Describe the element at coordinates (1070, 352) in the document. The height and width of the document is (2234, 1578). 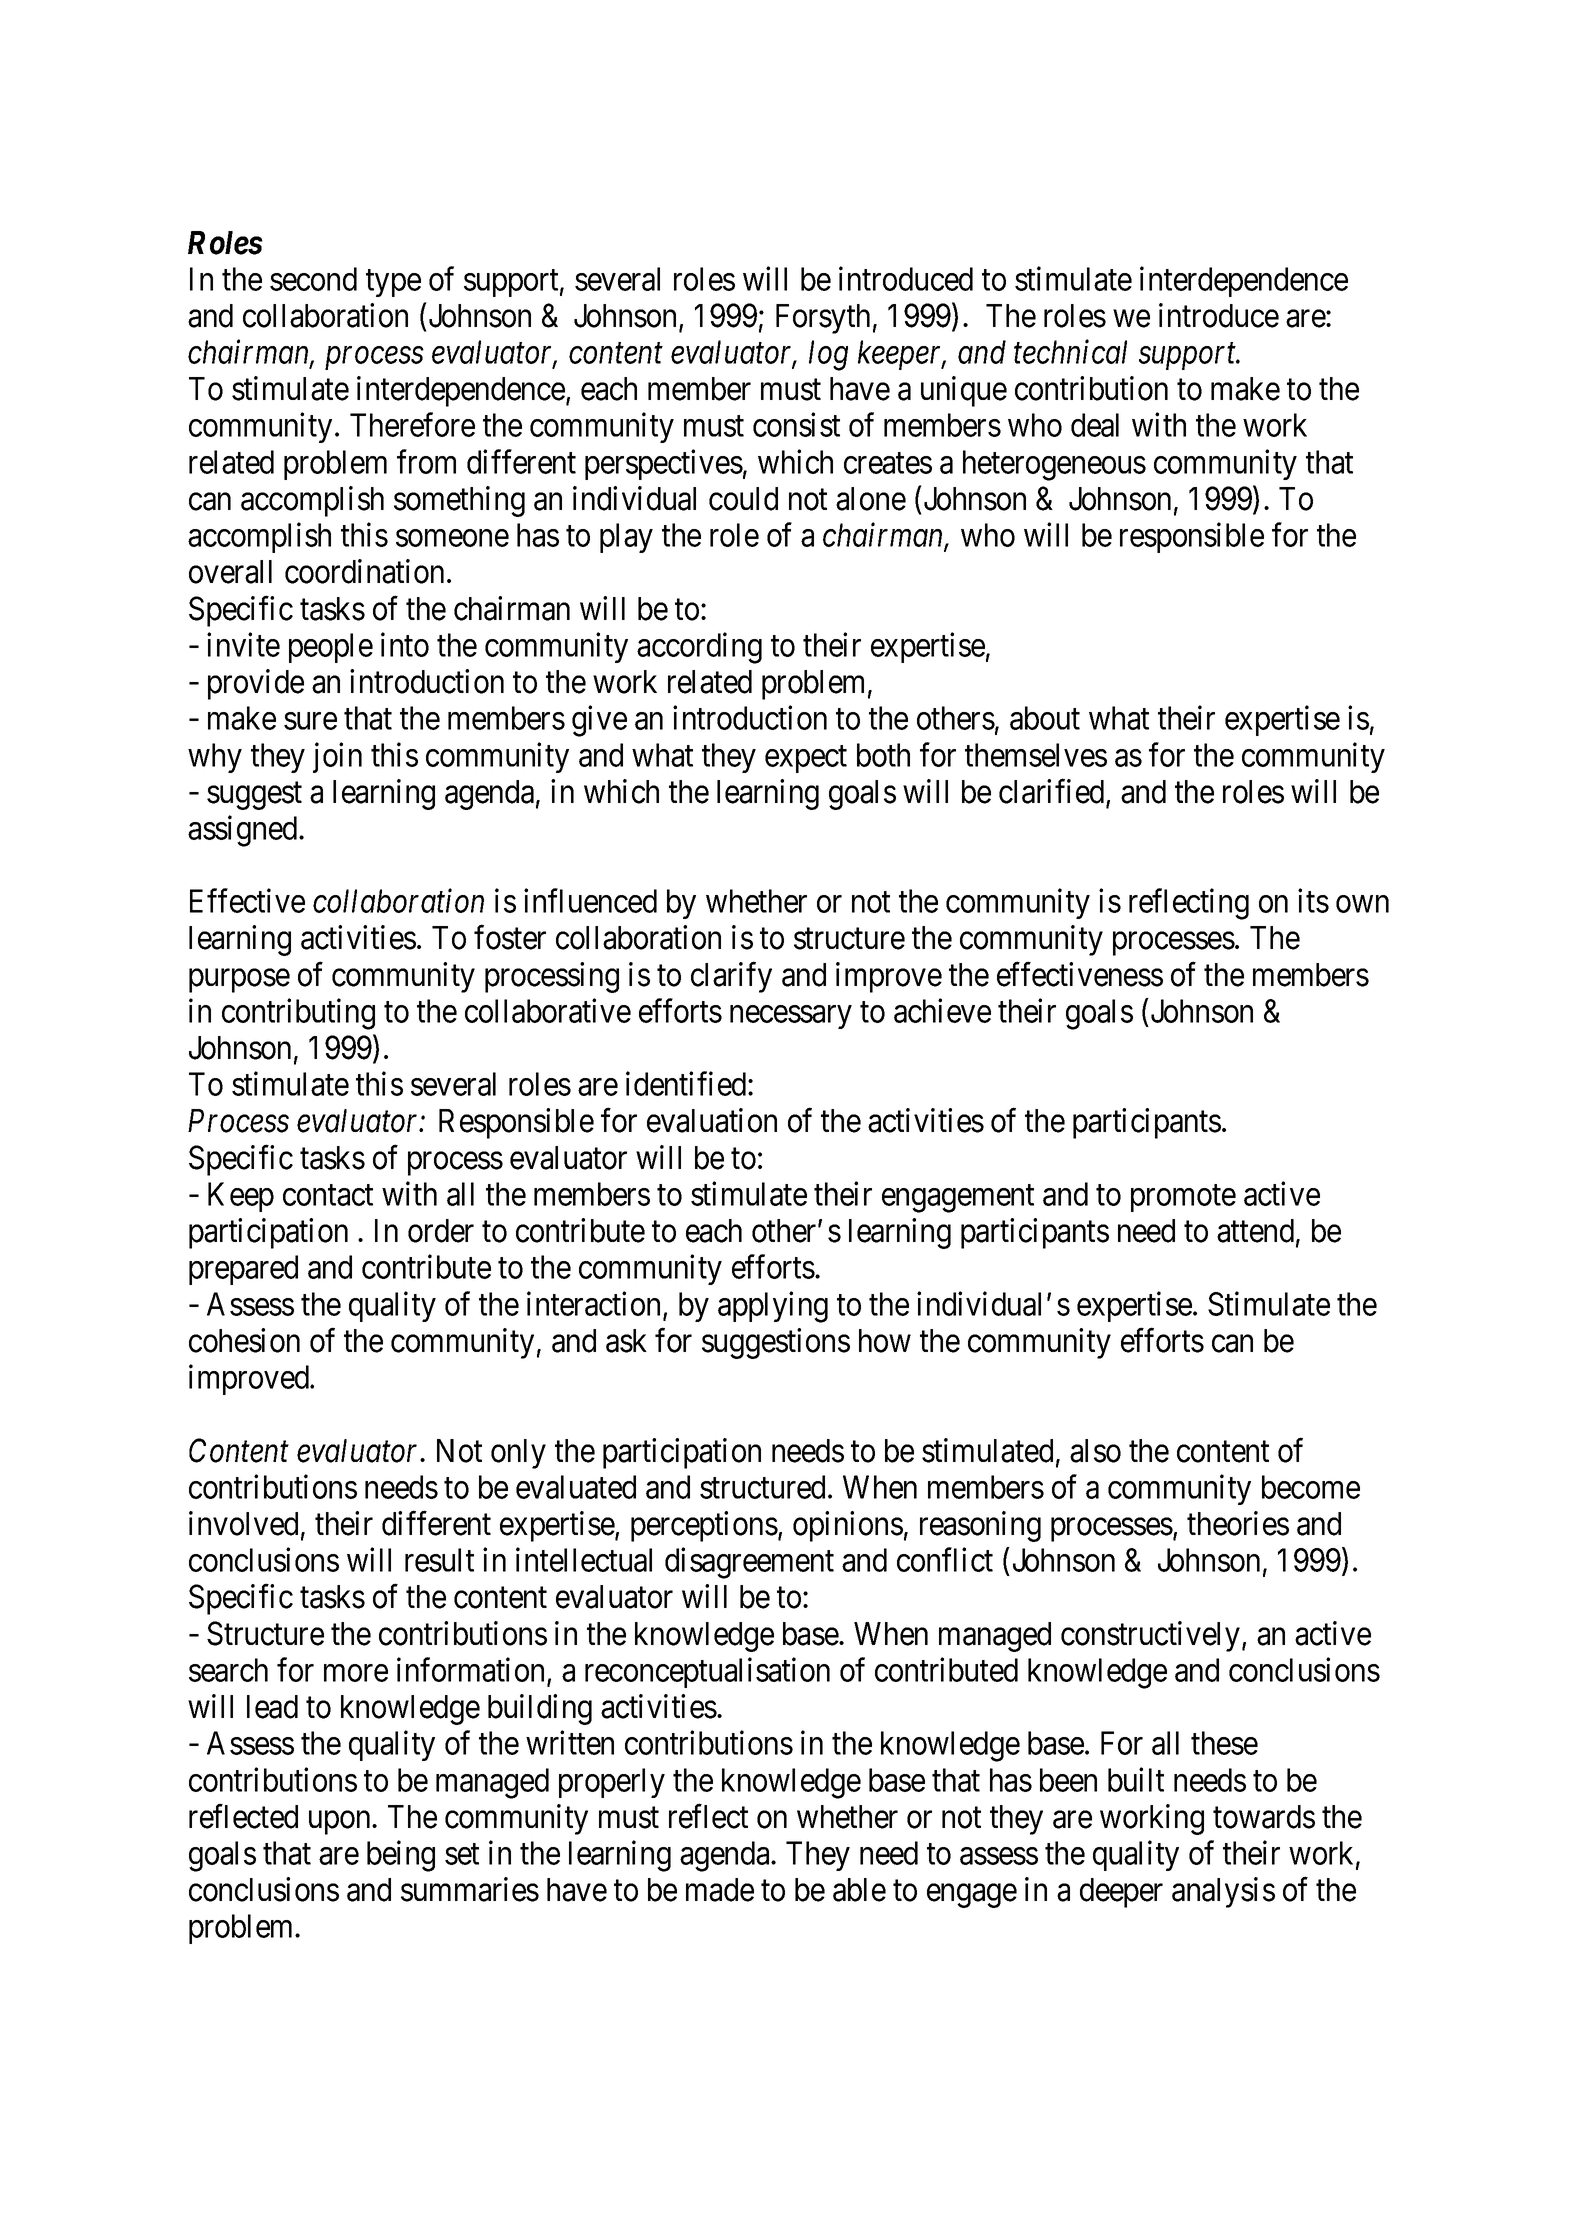
I see `technical` at that location.
